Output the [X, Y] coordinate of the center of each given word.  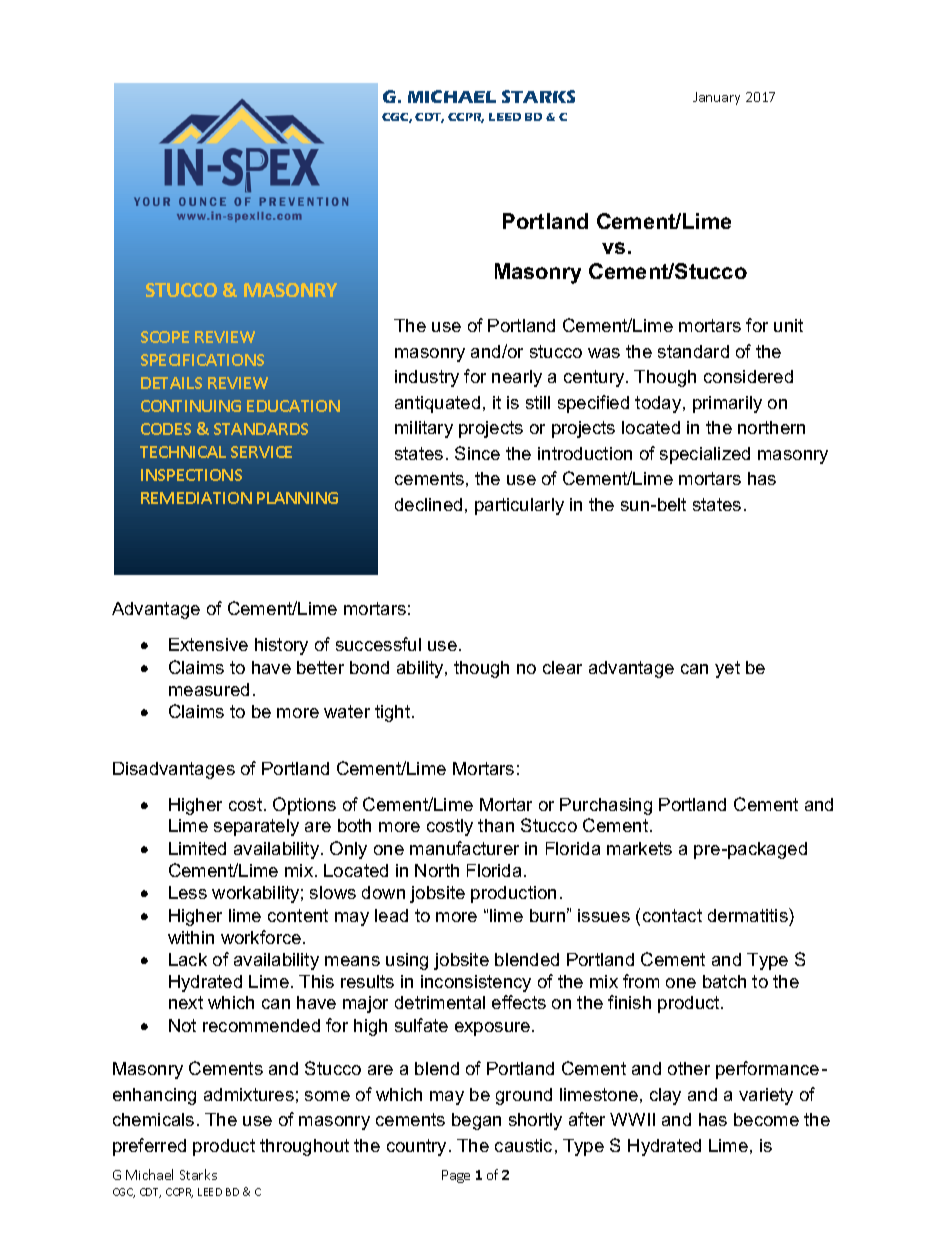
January [716, 98]
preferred [149, 1147]
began [476, 1121]
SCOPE [165, 337]
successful [378, 644]
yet [727, 669]
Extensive [208, 644]
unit [788, 325]
